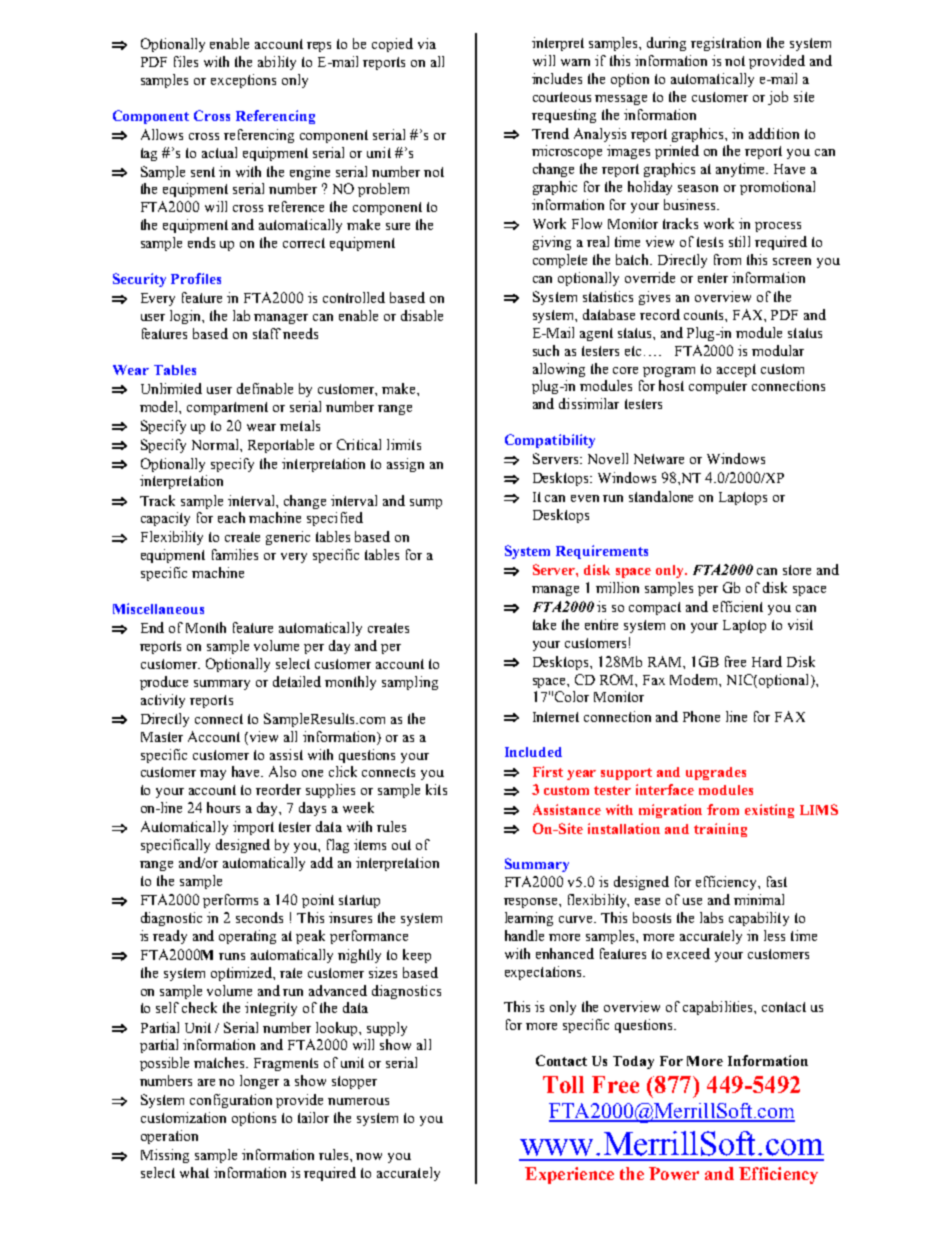 The image size is (952, 1233). What do you see at coordinates (369, 1156) in the screenshot?
I see `now` at bounding box center [369, 1156].
